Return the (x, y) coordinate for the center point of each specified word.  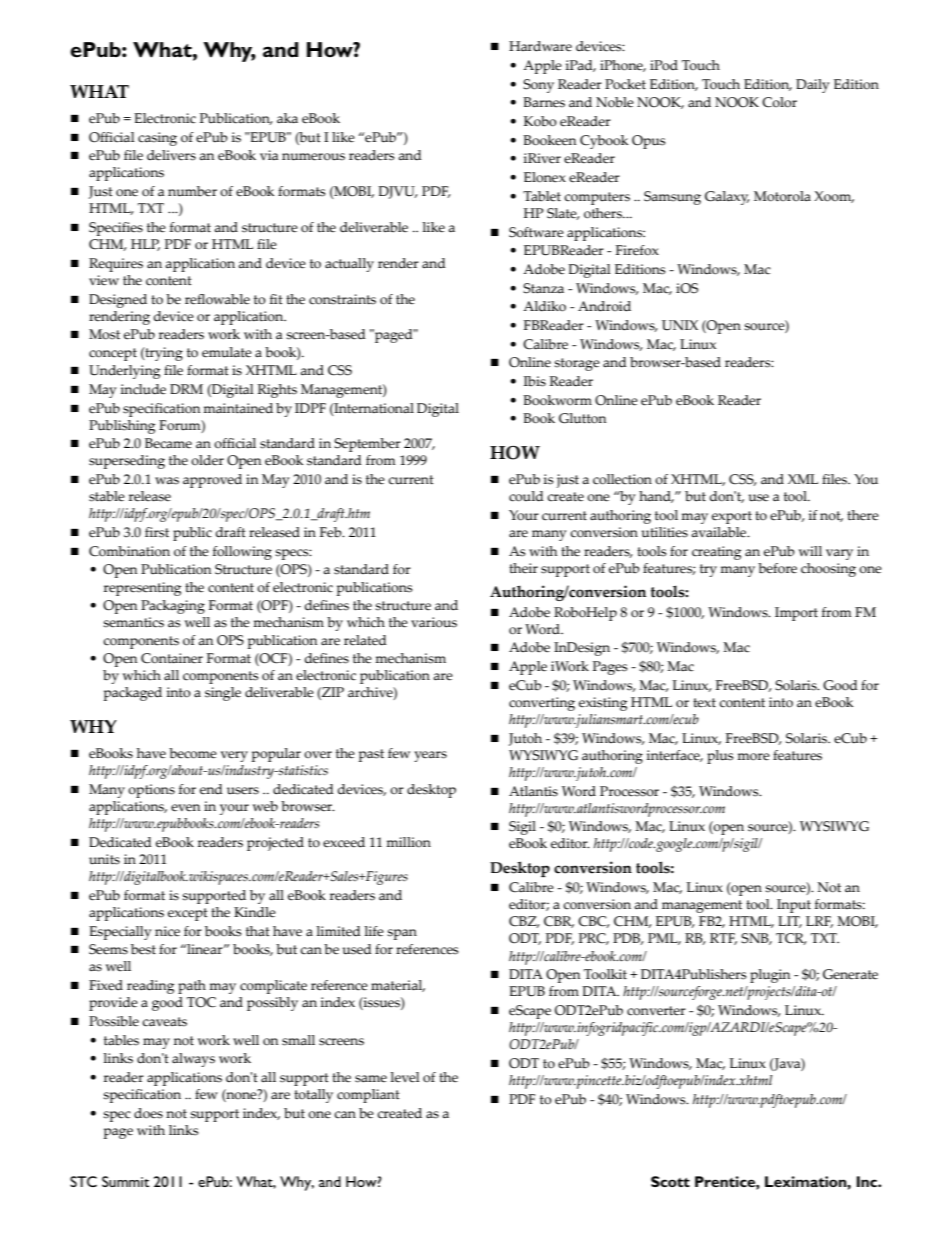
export (732, 517)
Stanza (543, 288)
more (753, 757)
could (526, 496)
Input (794, 906)
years (430, 756)
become (193, 753)
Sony (538, 86)
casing (157, 139)
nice (167, 931)
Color (779, 102)
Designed (118, 301)
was (167, 481)
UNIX (680, 325)
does (148, 1113)
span (402, 934)
